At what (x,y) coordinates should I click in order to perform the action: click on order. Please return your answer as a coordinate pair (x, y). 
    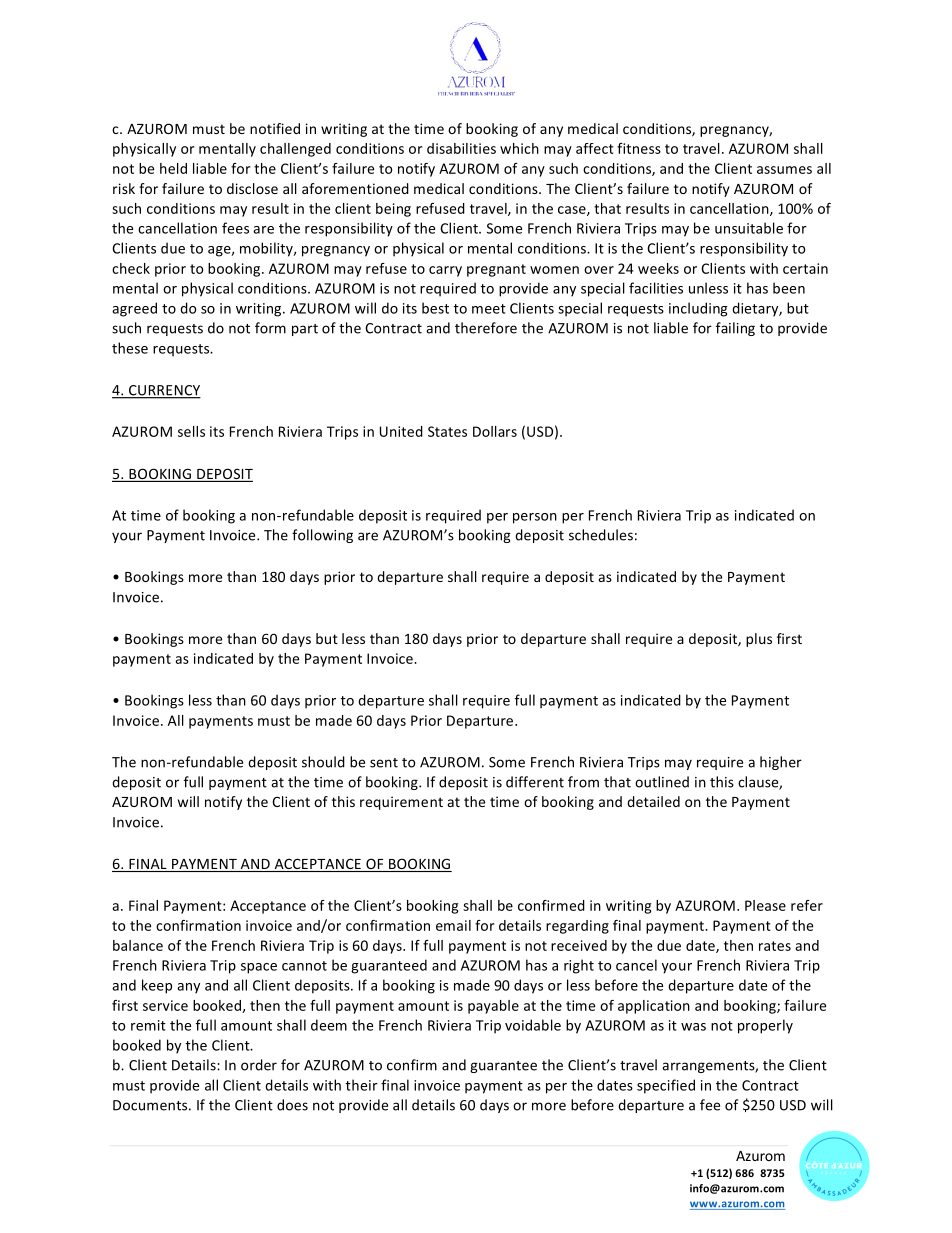
    Looking at the image, I should click on (259, 1065).
